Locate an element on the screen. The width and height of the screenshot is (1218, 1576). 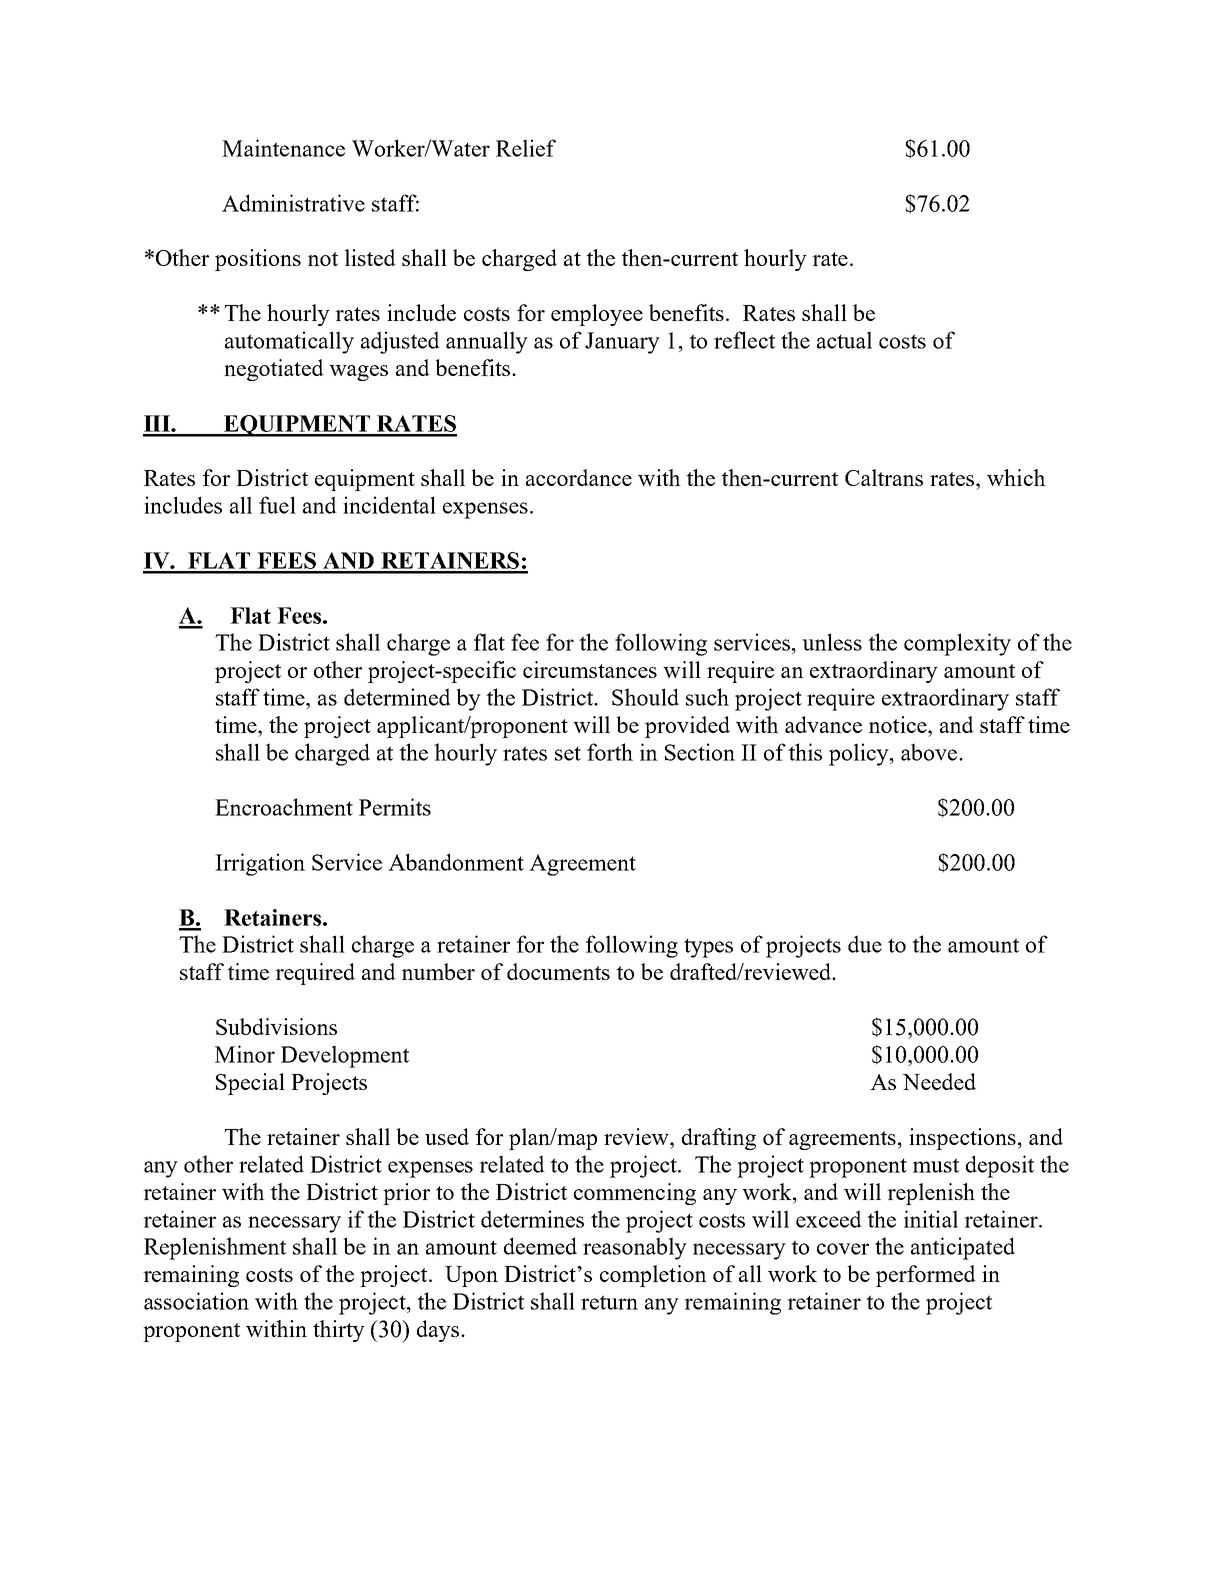
actual is located at coordinates (844, 340).
